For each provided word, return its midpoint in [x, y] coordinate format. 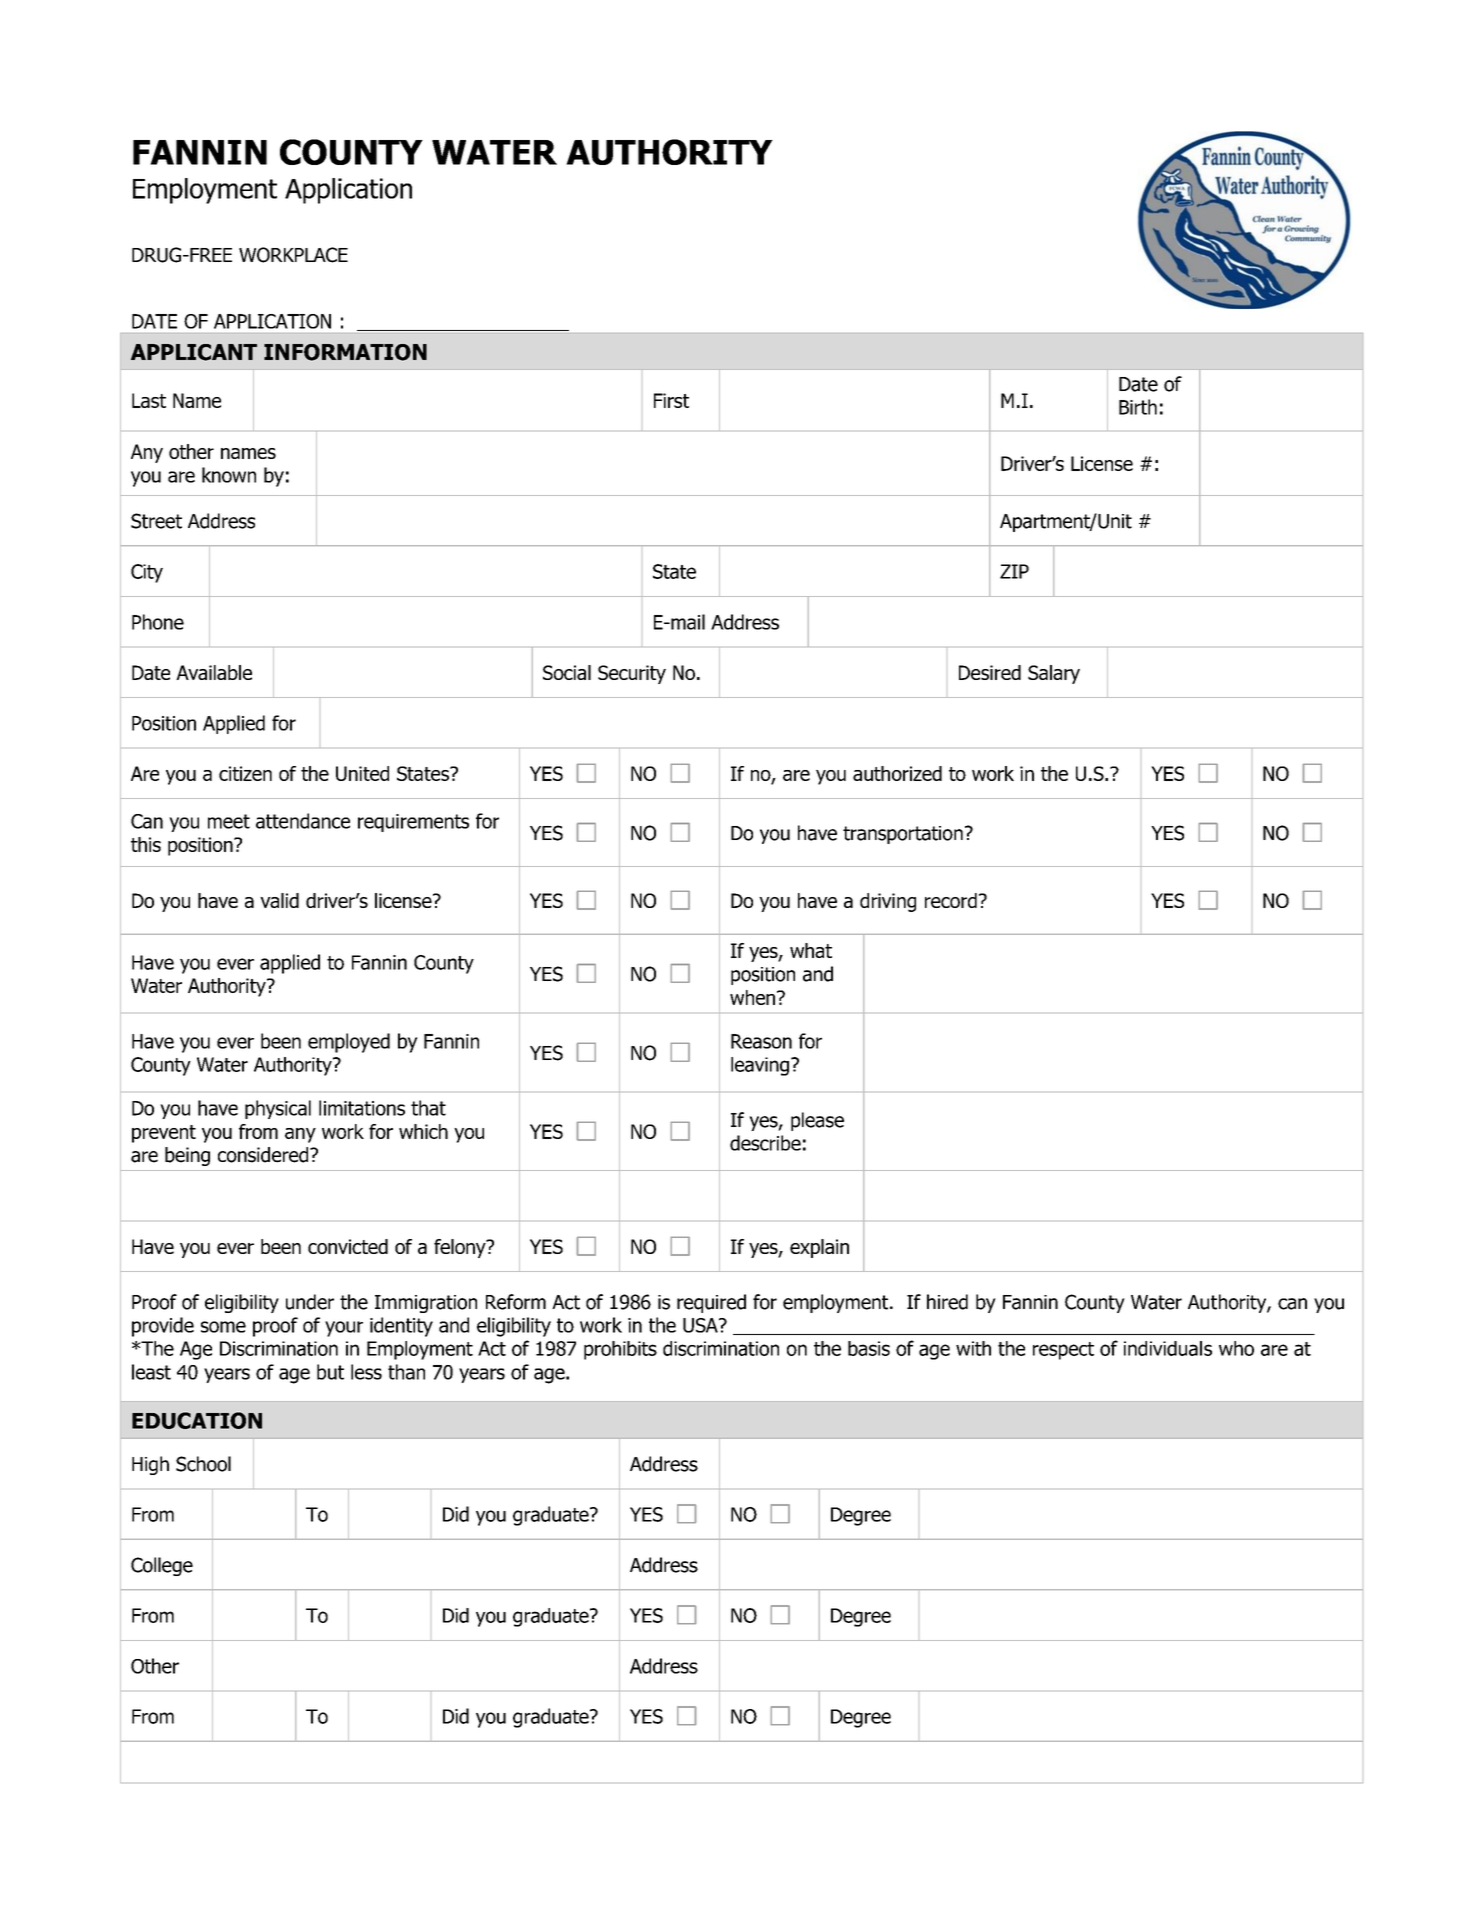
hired [947, 1302]
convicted [348, 1246]
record [951, 900]
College [162, 1566]
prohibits [620, 1350]
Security [632, 674]
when [754, 997]
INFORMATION [345, 352]
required [711, 1303]
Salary [1054, 674]
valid [279, 900]
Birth [1138, 407]
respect [1063, 1351]
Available [214, 672]
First [671, 400]
